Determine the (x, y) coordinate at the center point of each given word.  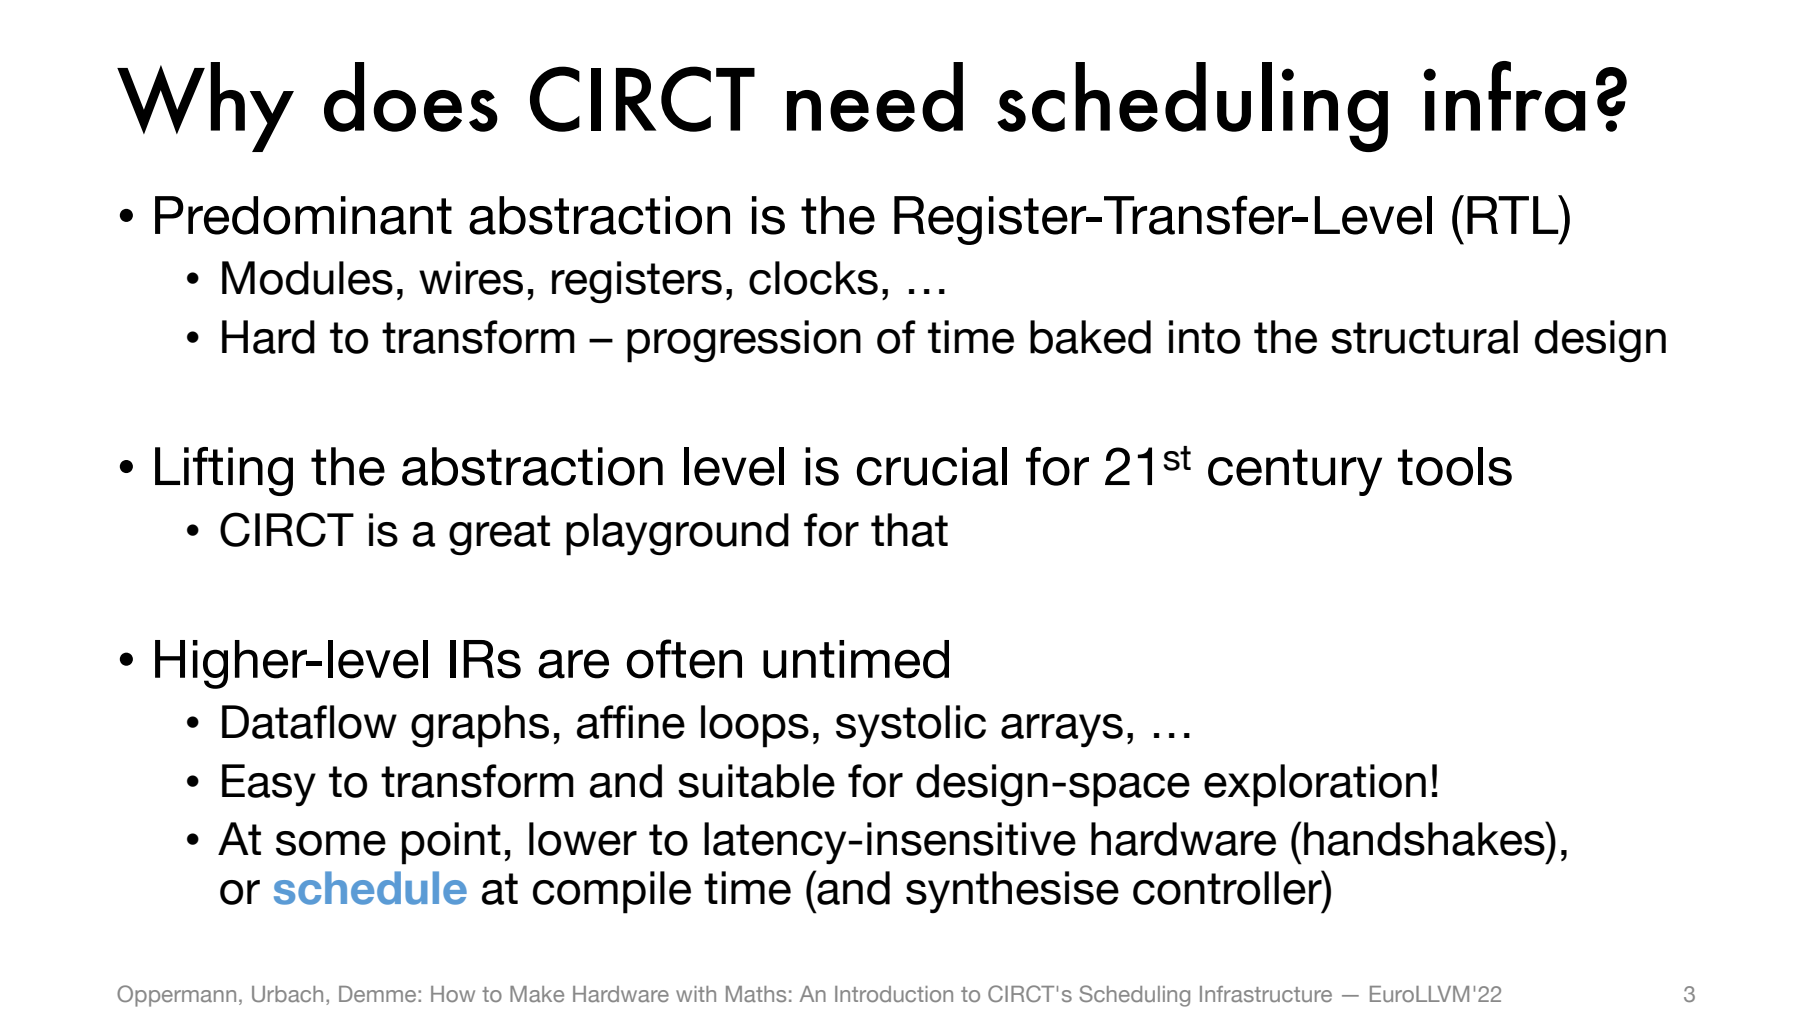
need (875, 97)
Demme (379, 994)
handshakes (1425, 838)
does (411, 97)
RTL (1514, 214)
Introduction (894, 994)
